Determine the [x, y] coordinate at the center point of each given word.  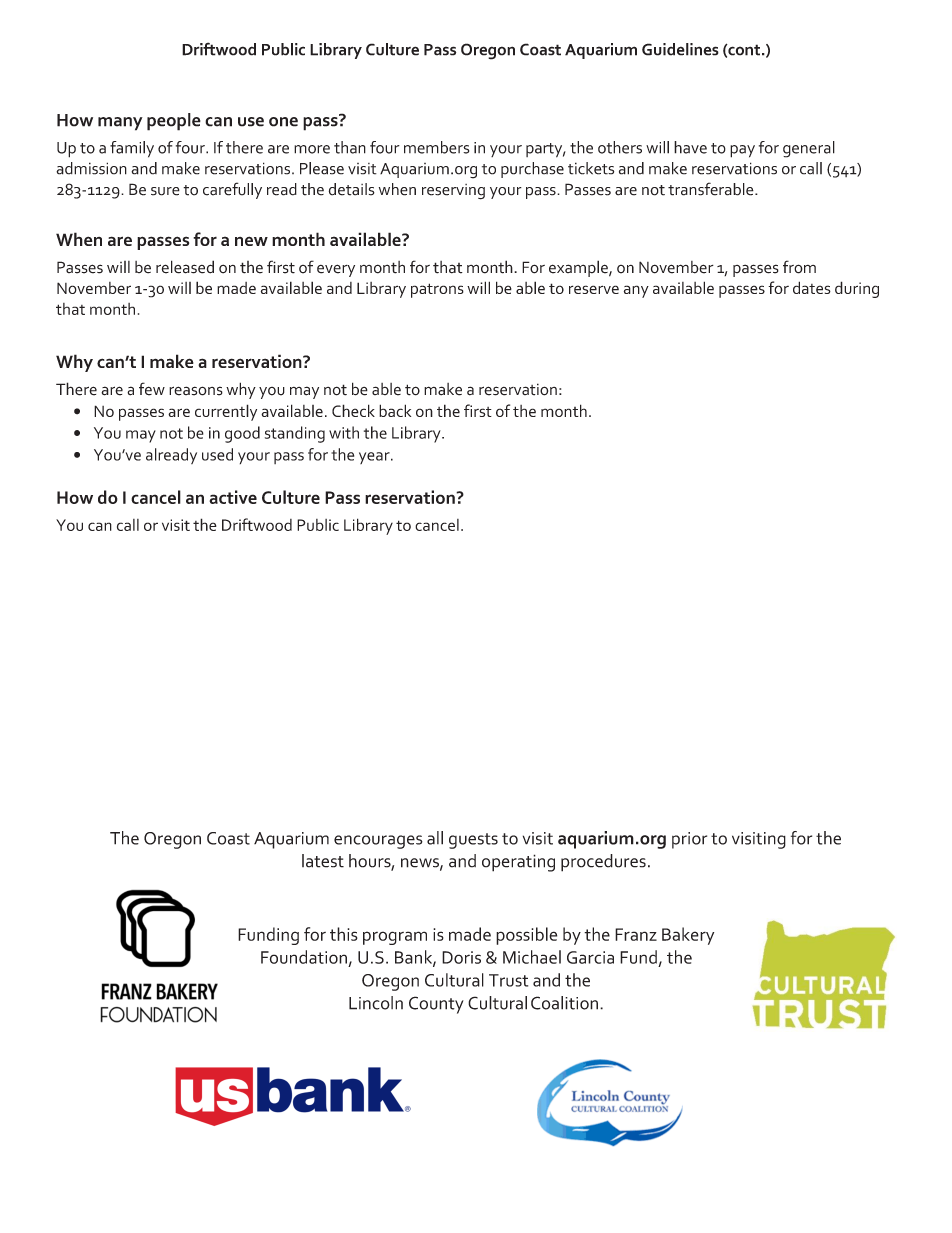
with [344, 432]
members [436, 147]
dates [812, 287]
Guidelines [680, 49]
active [233, 497]
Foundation [304, 957]
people [174, 122]
